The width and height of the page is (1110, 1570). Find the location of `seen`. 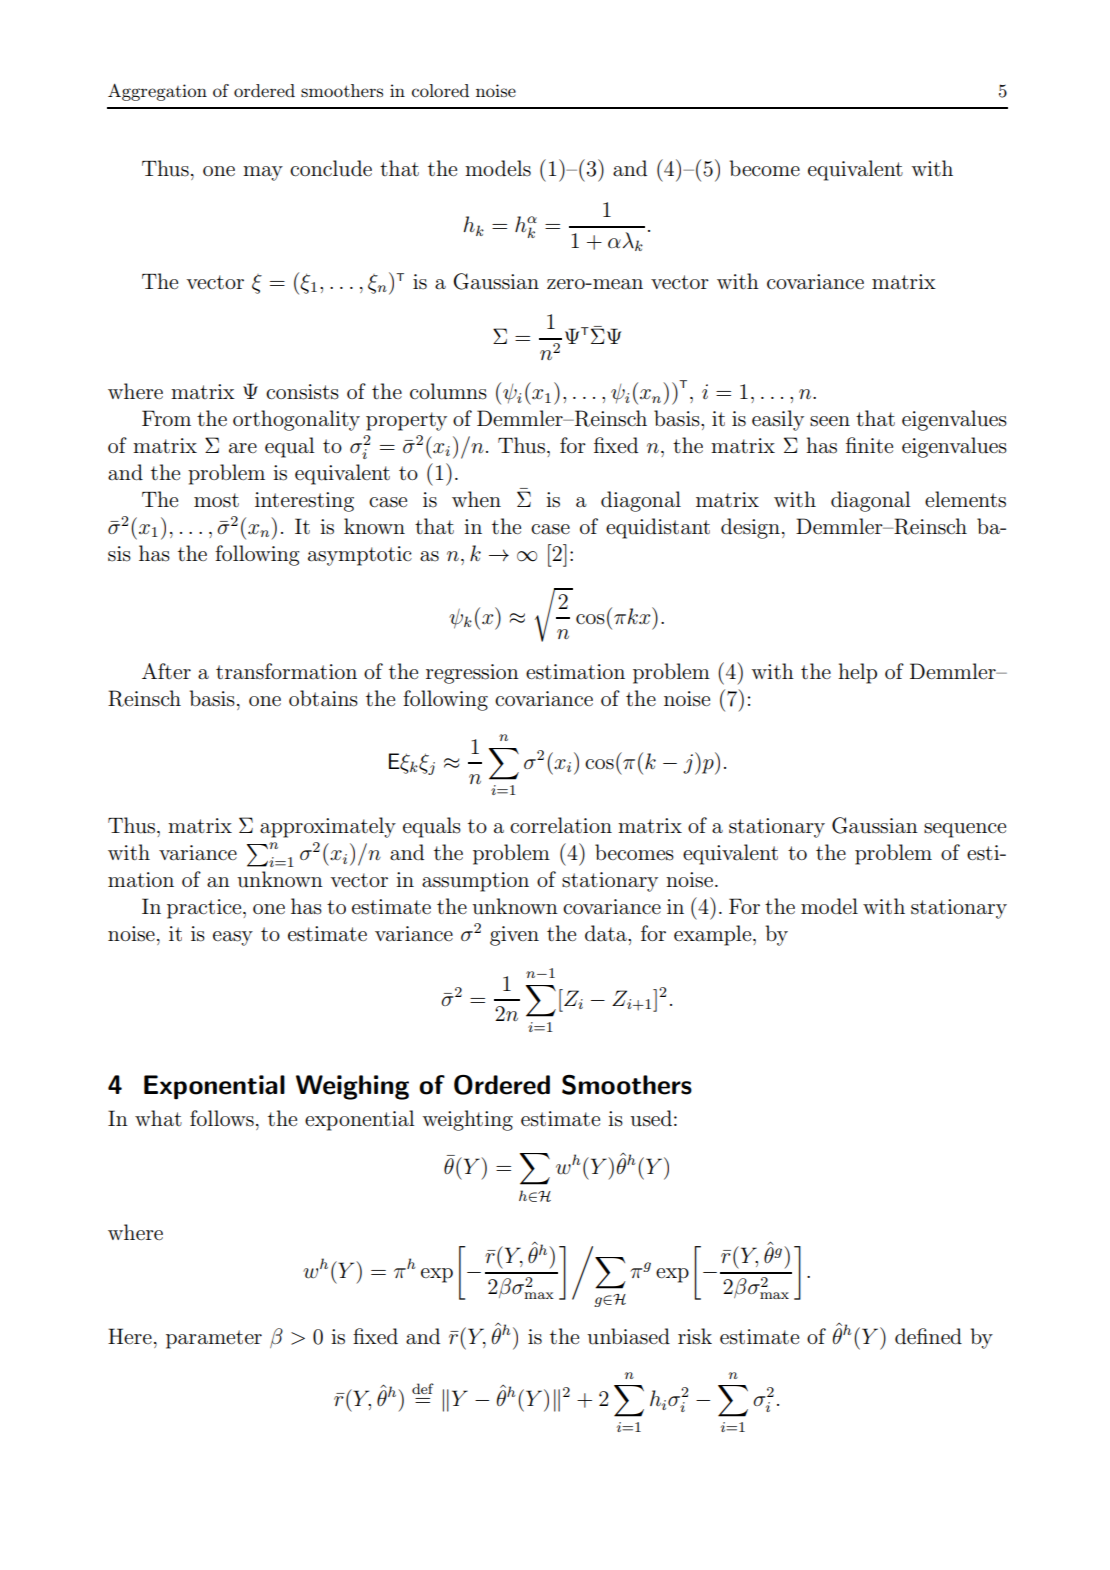

seen is located at coordinates (830, 421).
